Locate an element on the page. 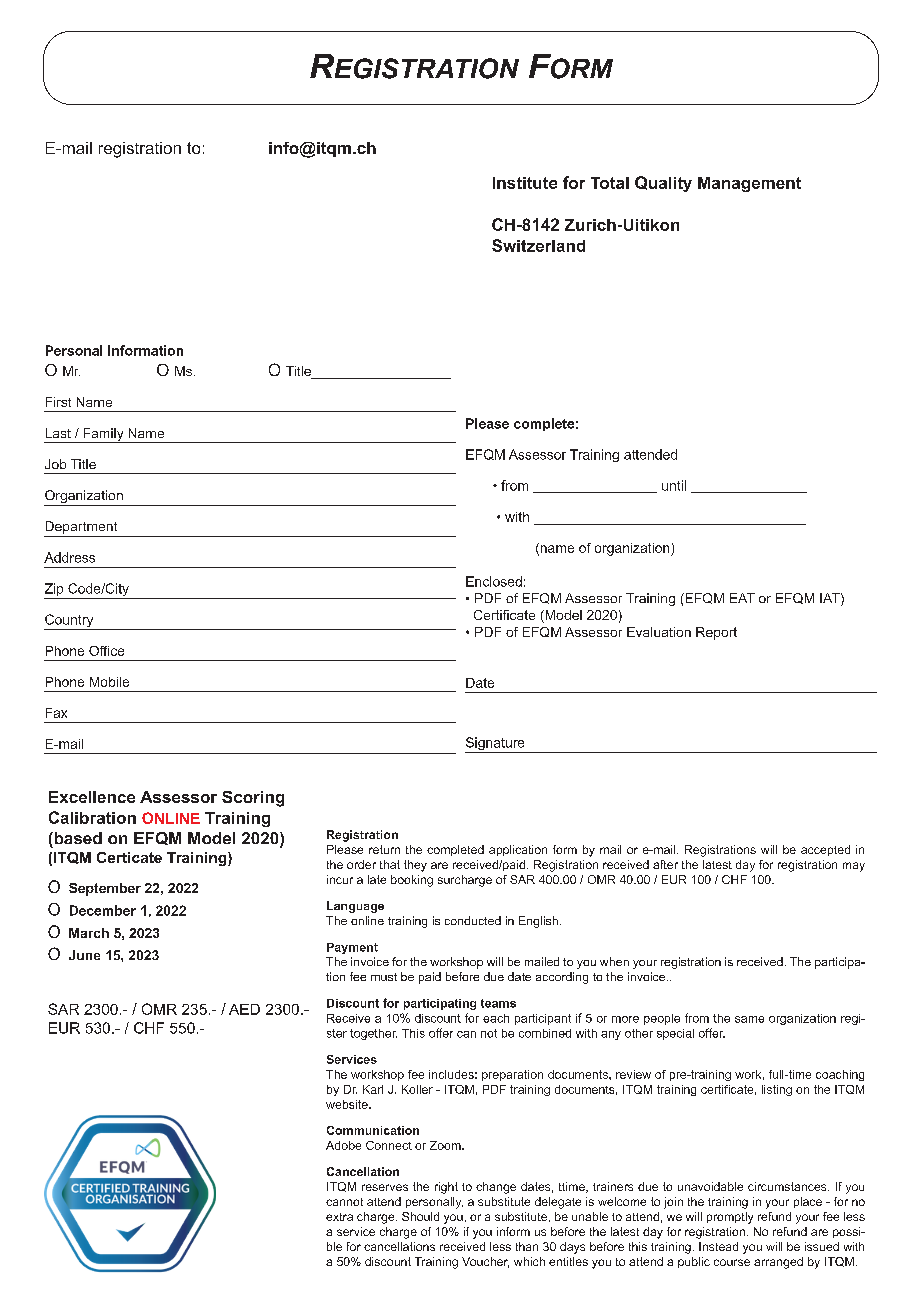 The width and height of the document is (924, 1308). Institute is located at coordinates (525, 183).
